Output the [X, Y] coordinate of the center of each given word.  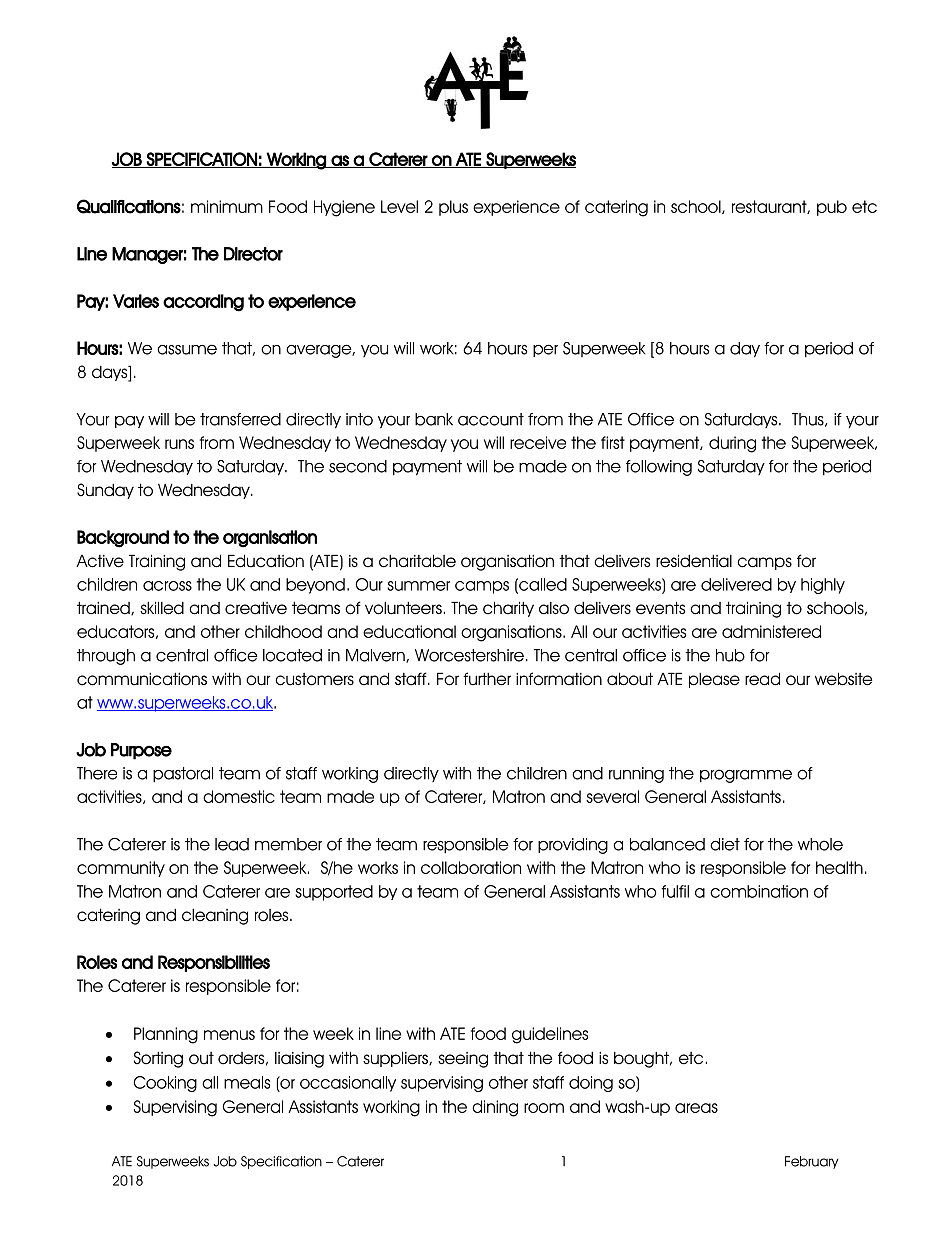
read [762, 679]
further [487, 679]
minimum [227, 206]
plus [453, 208]
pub [832, 208]
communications [142, 679]
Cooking [165, 1084]
